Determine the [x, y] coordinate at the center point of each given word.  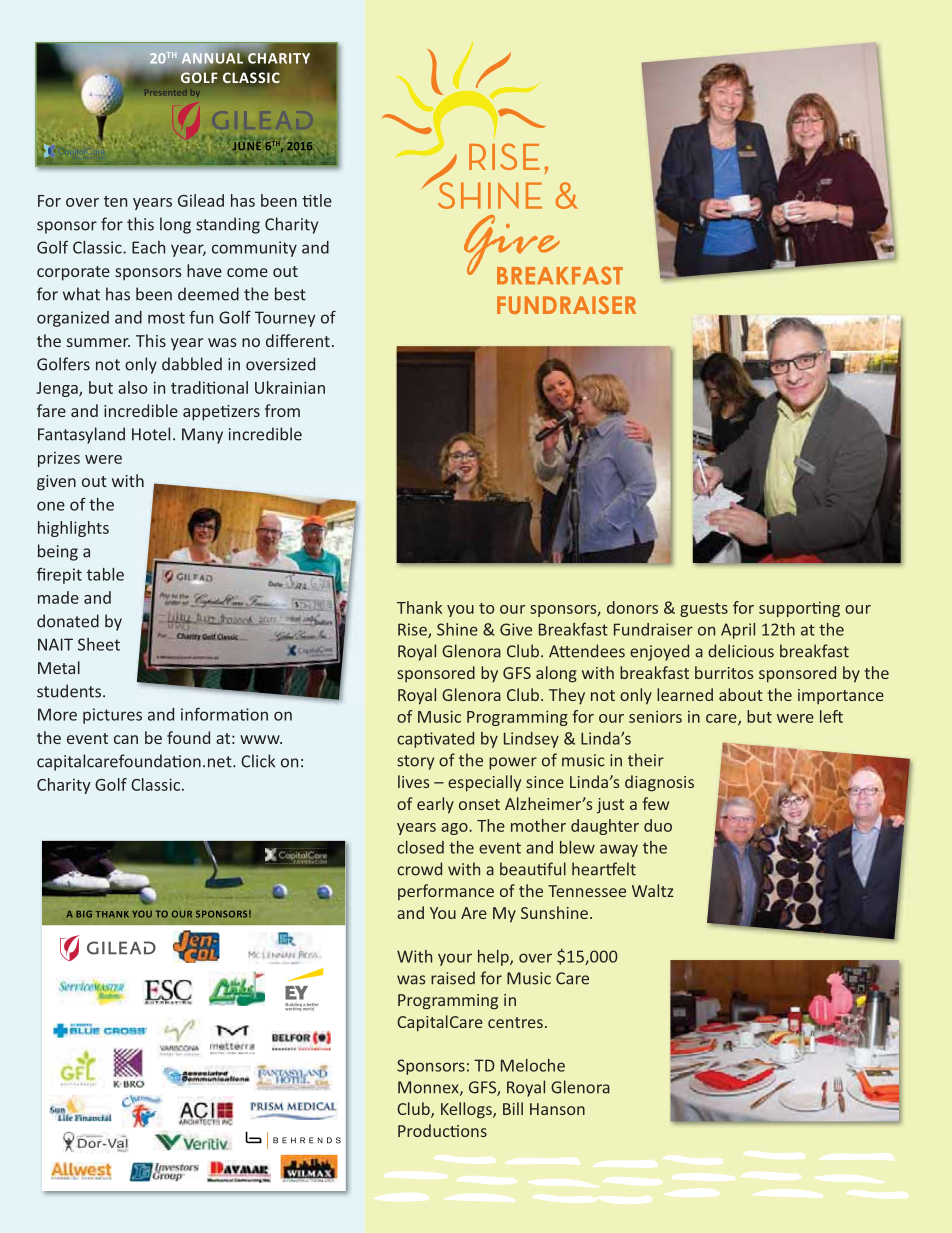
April [738, 631]
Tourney [285, 319]
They [567, 696]
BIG [84, 914]
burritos [724, 672]
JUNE [247, 145]
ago [455, 829]
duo [658, 825]
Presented [165, 92]
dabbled [192, 364]
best [290, 294]
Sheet [99, 644]
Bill [513, 1108]
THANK [112, 914]
